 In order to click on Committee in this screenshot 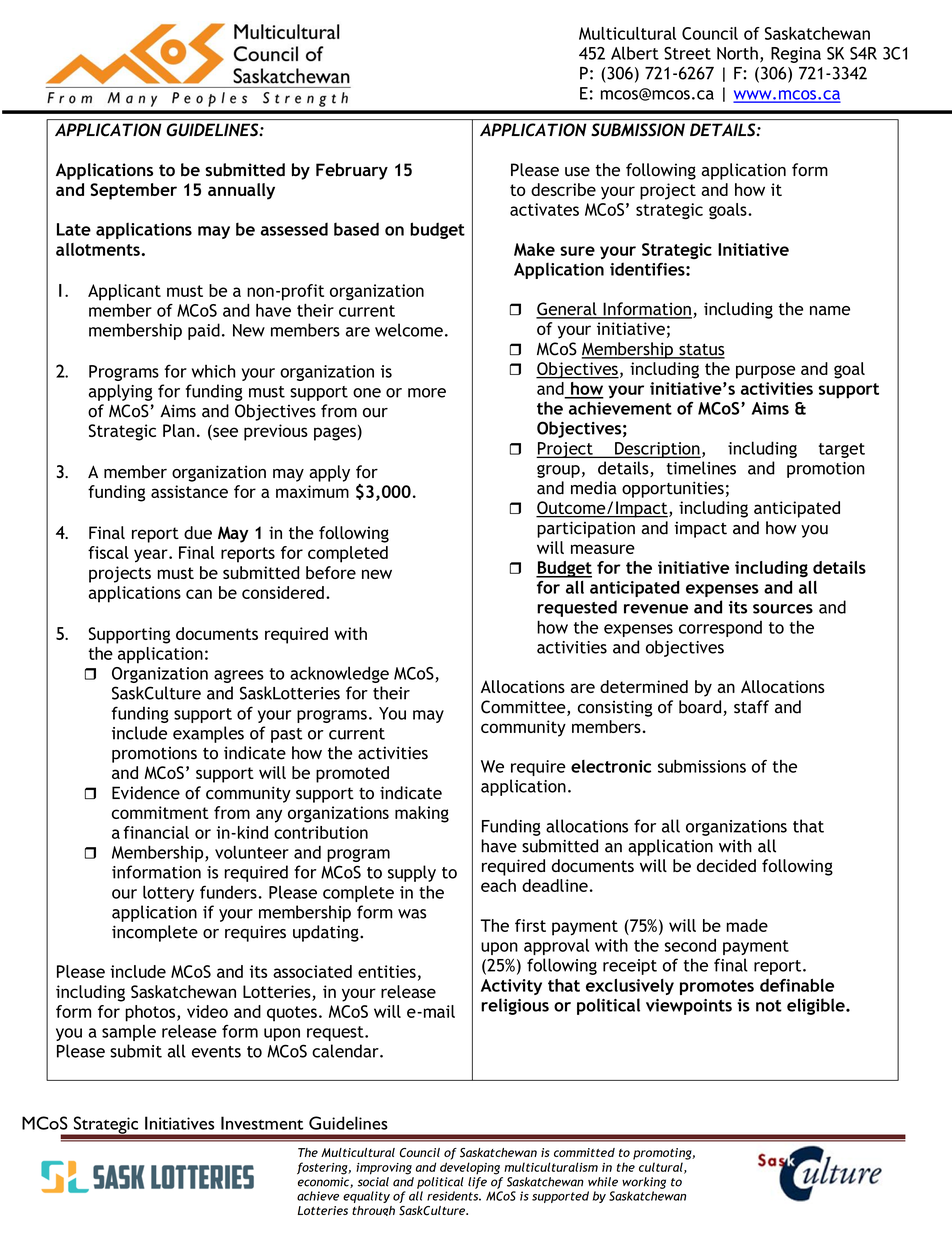, I will do `click(524, 708)`.
